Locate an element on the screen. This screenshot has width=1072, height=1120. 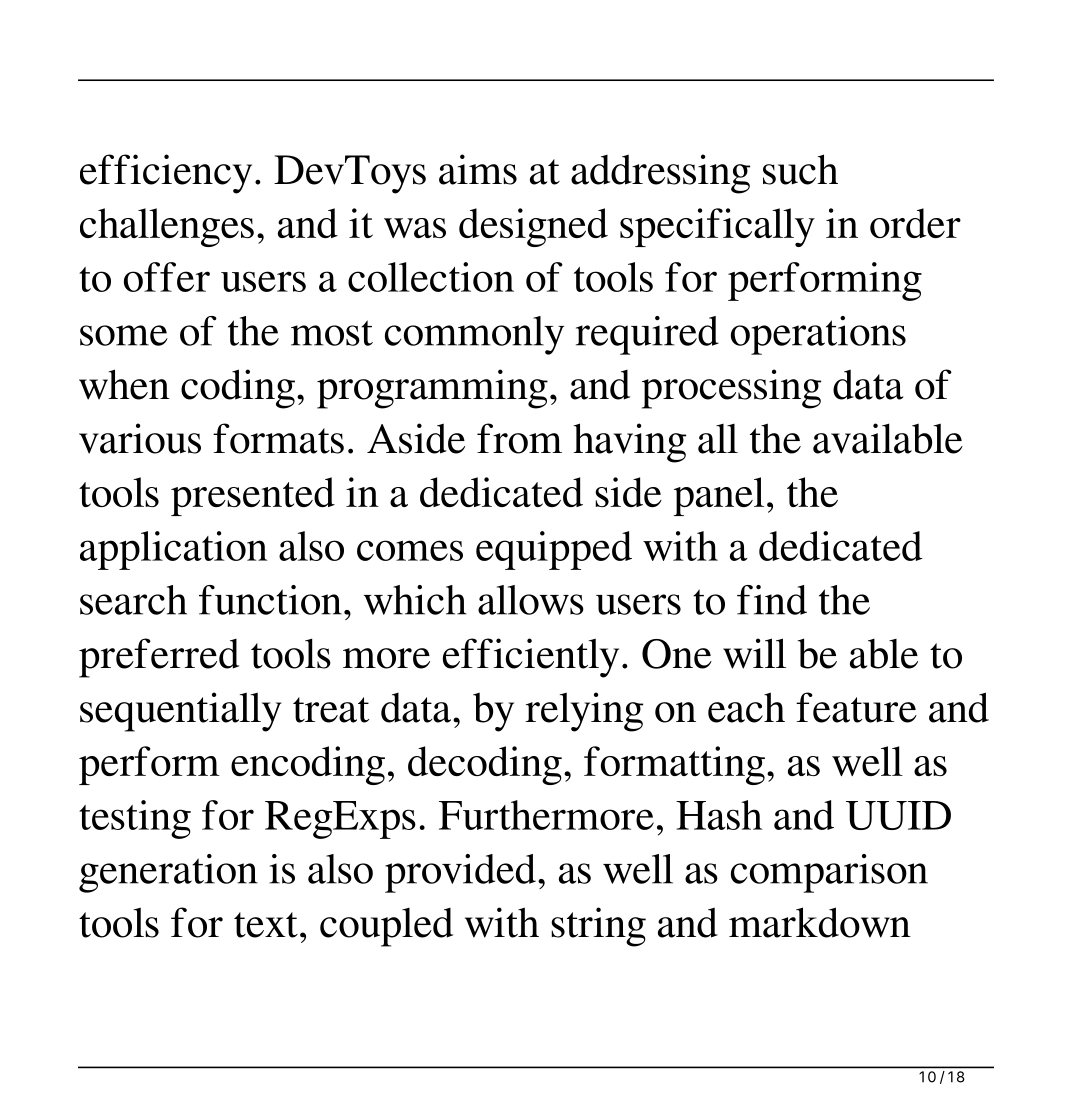
find is located at coordinates (772, 600).
